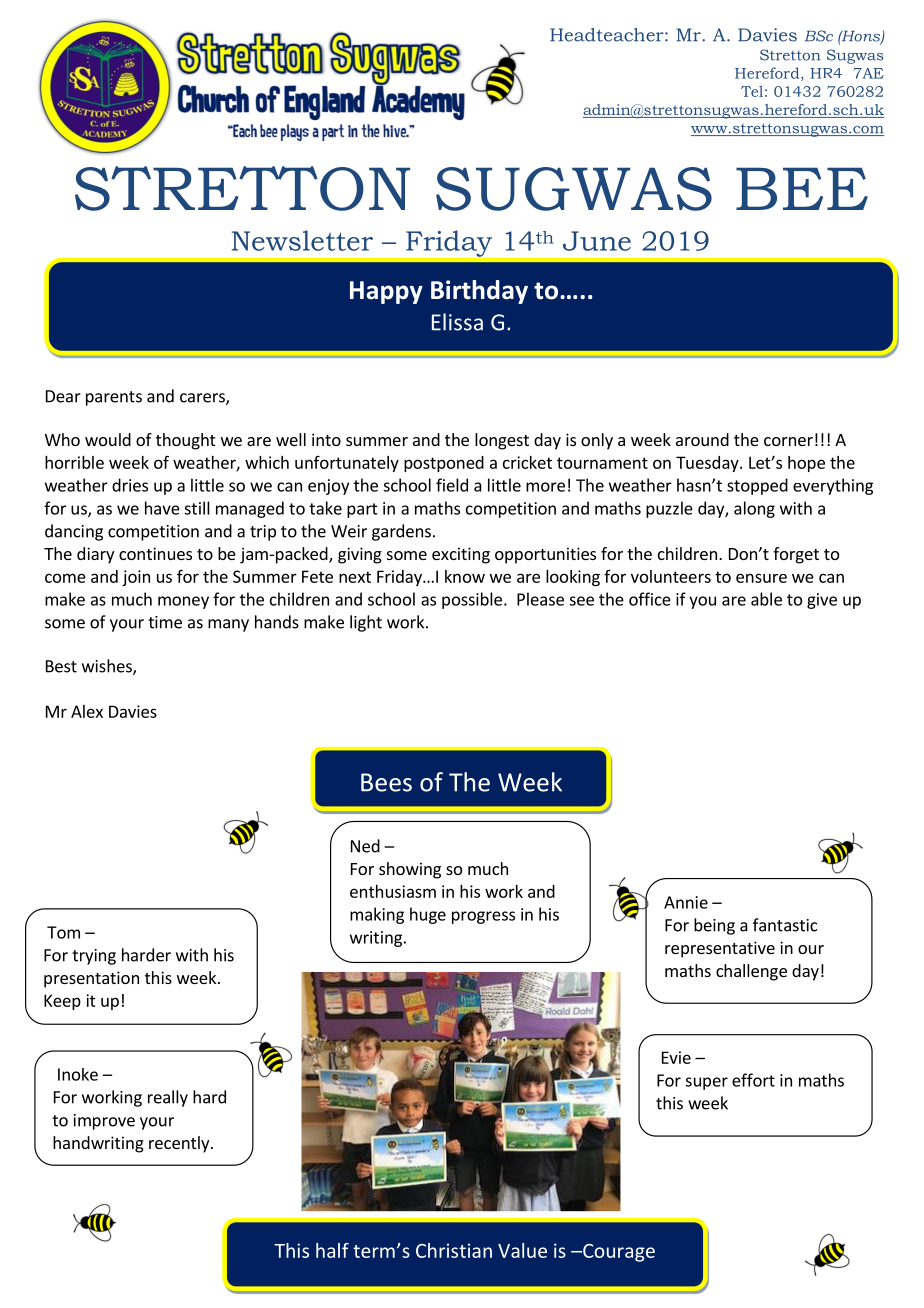 The image size is (924, 1308). Describe the element at coordinates (479, 292) in the screenshot. I see `Birthday` at that location.
